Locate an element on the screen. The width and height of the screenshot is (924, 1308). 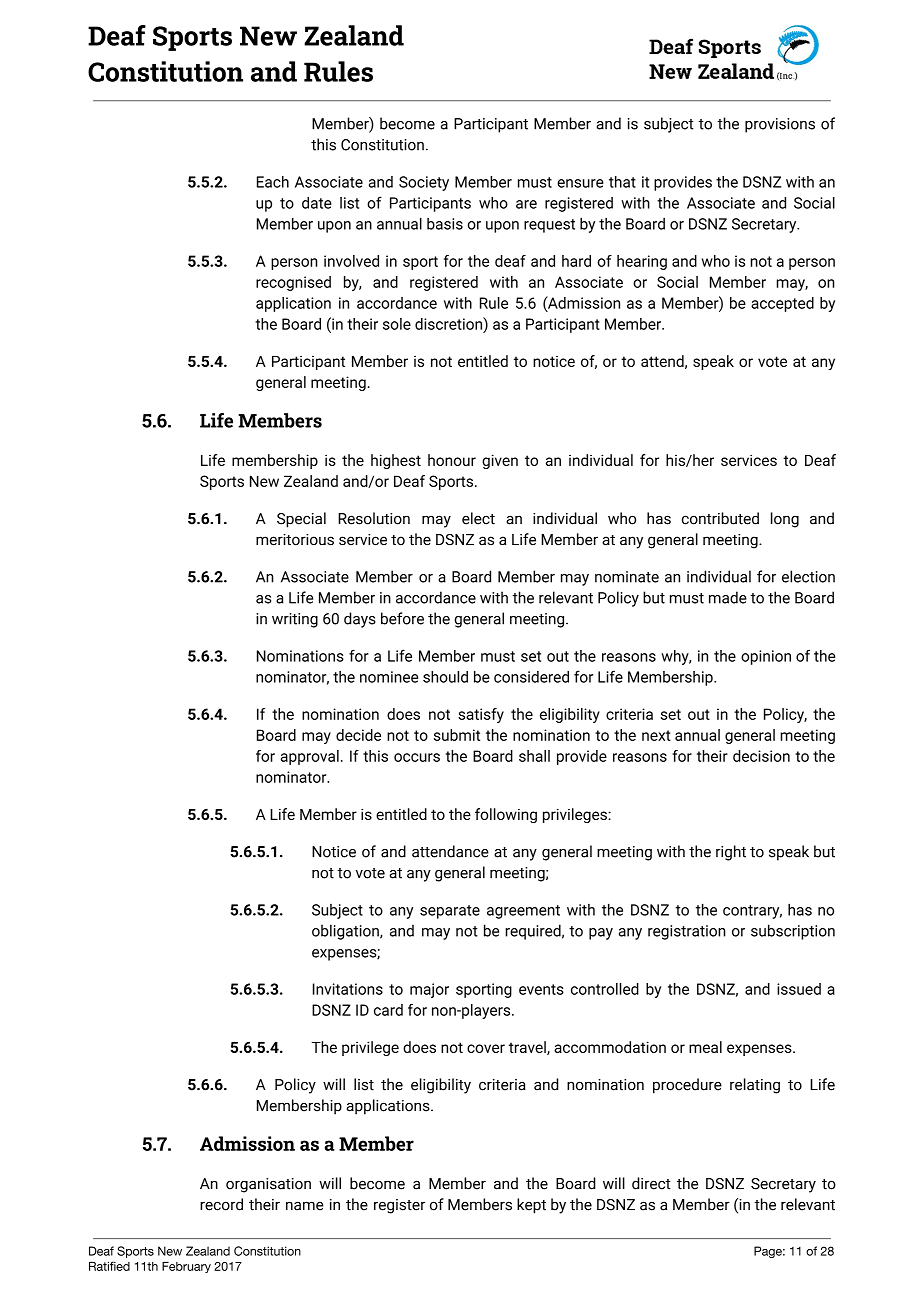
February is located at coordinates (186, 1267).
